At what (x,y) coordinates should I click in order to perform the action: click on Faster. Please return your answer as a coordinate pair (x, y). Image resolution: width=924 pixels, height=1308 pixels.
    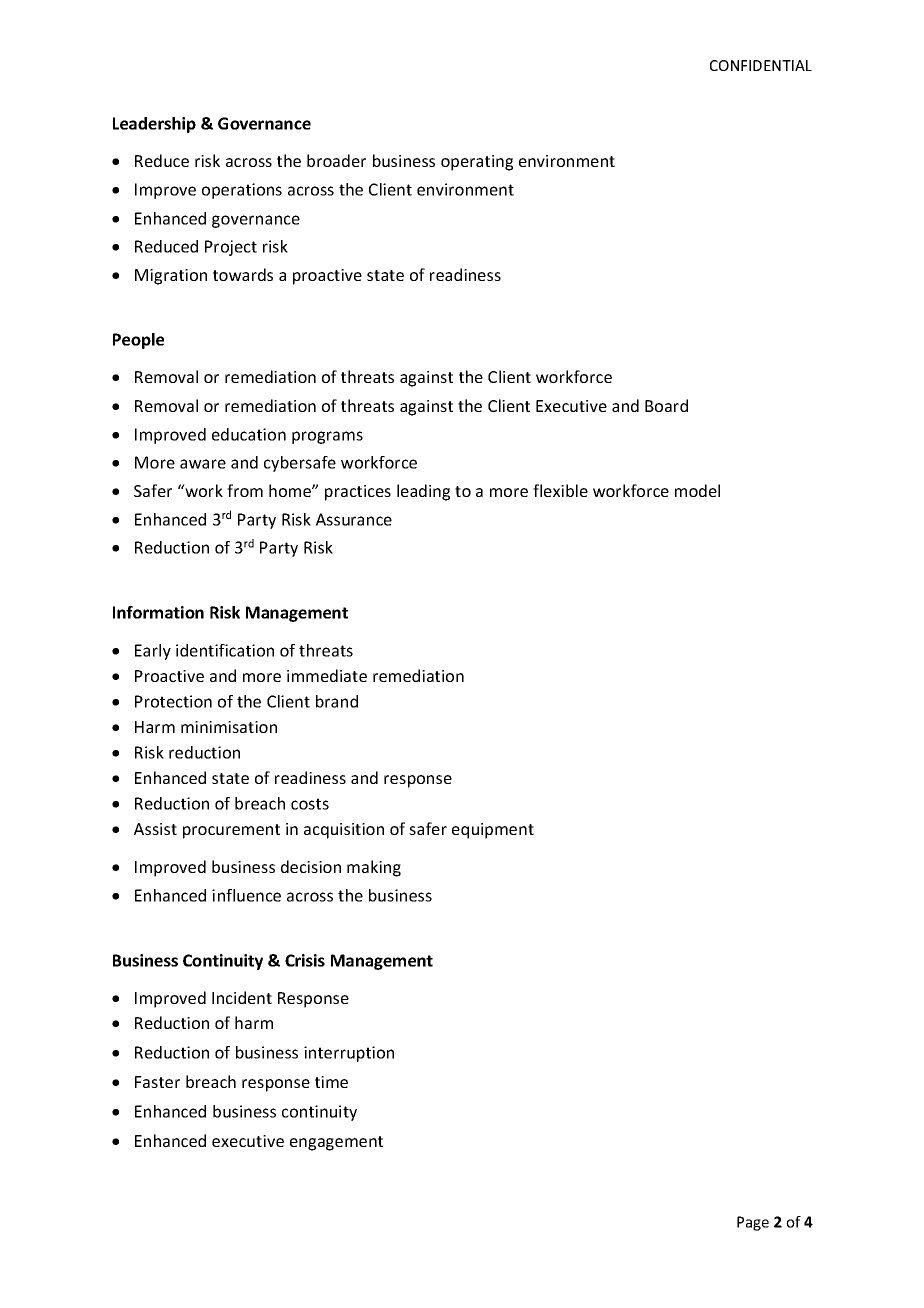
    Looking at the image, I should click on (157, 1082).
